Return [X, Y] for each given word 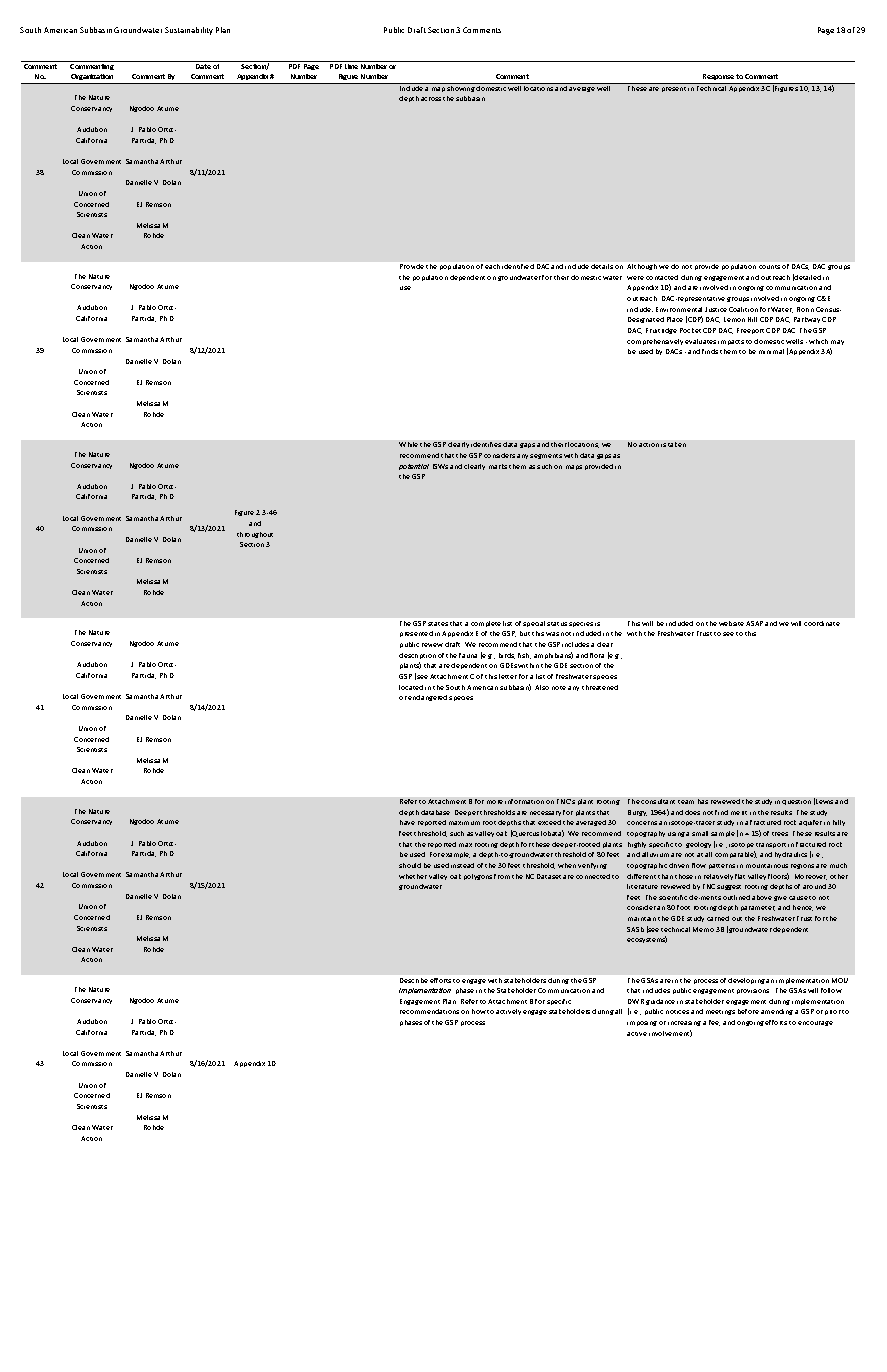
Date [203, 66]
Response [718, 79]
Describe [414, 980]
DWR [636, 1001]
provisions [753, 991]
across [431, 99]
